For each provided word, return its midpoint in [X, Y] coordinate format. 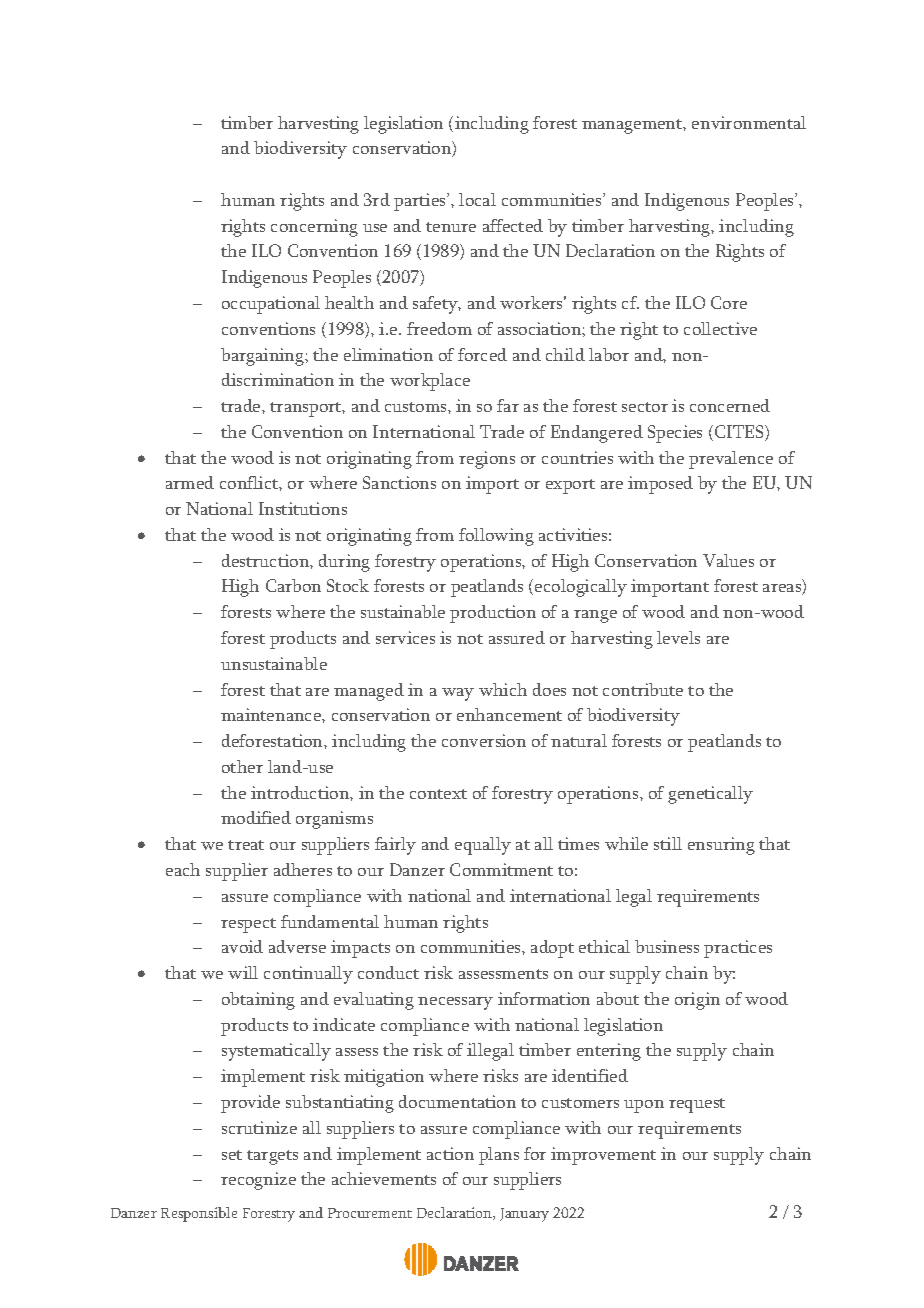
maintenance [272, 714]
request [697, 1105]
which [503, 689]
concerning [314, 228]
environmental [749, 122]
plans [499, 1156]
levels [678, 637]
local [477, 199]
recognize [258, 1181]
